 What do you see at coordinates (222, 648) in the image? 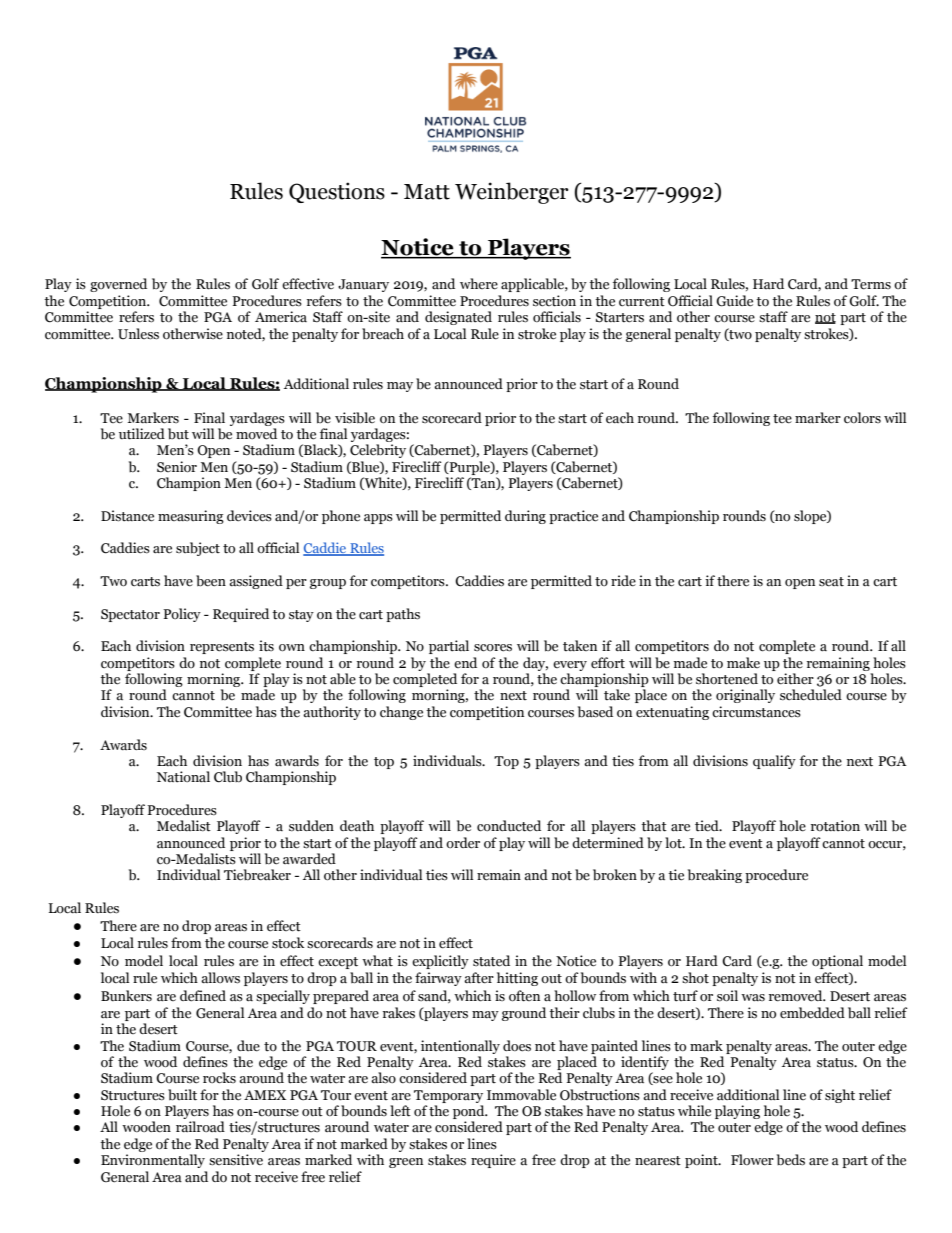
I see `represents` at bounding box center [222, 648].
